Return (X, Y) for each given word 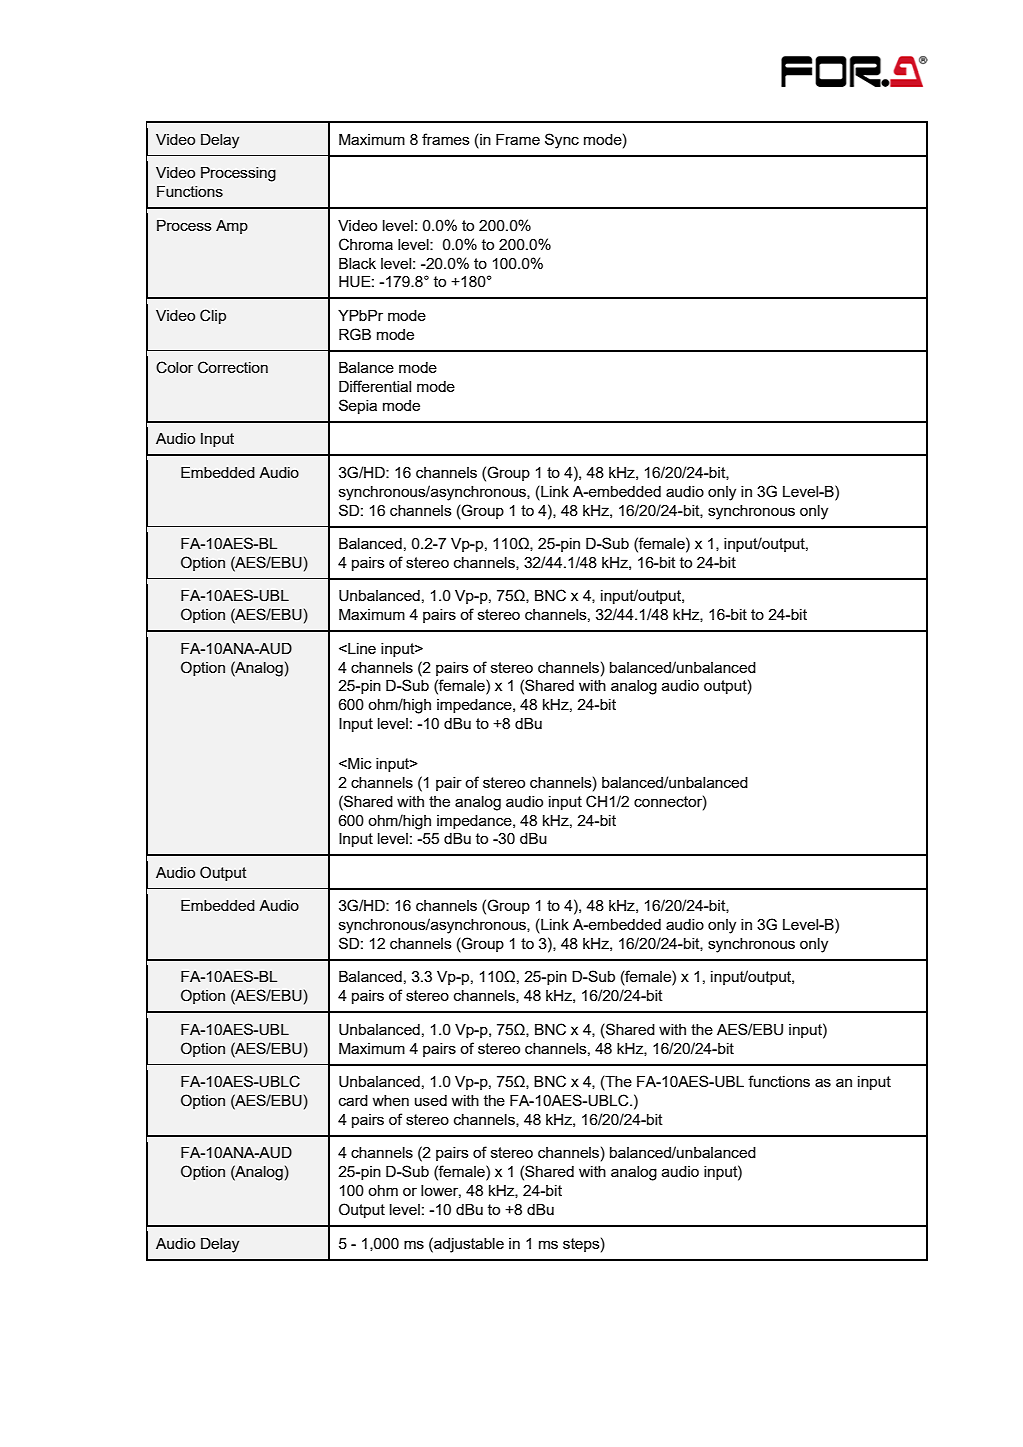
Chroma (366, 244)
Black (357, 263)
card (353, 1100)
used (431, 1100)
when (390, 1100)
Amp (232, 227)
